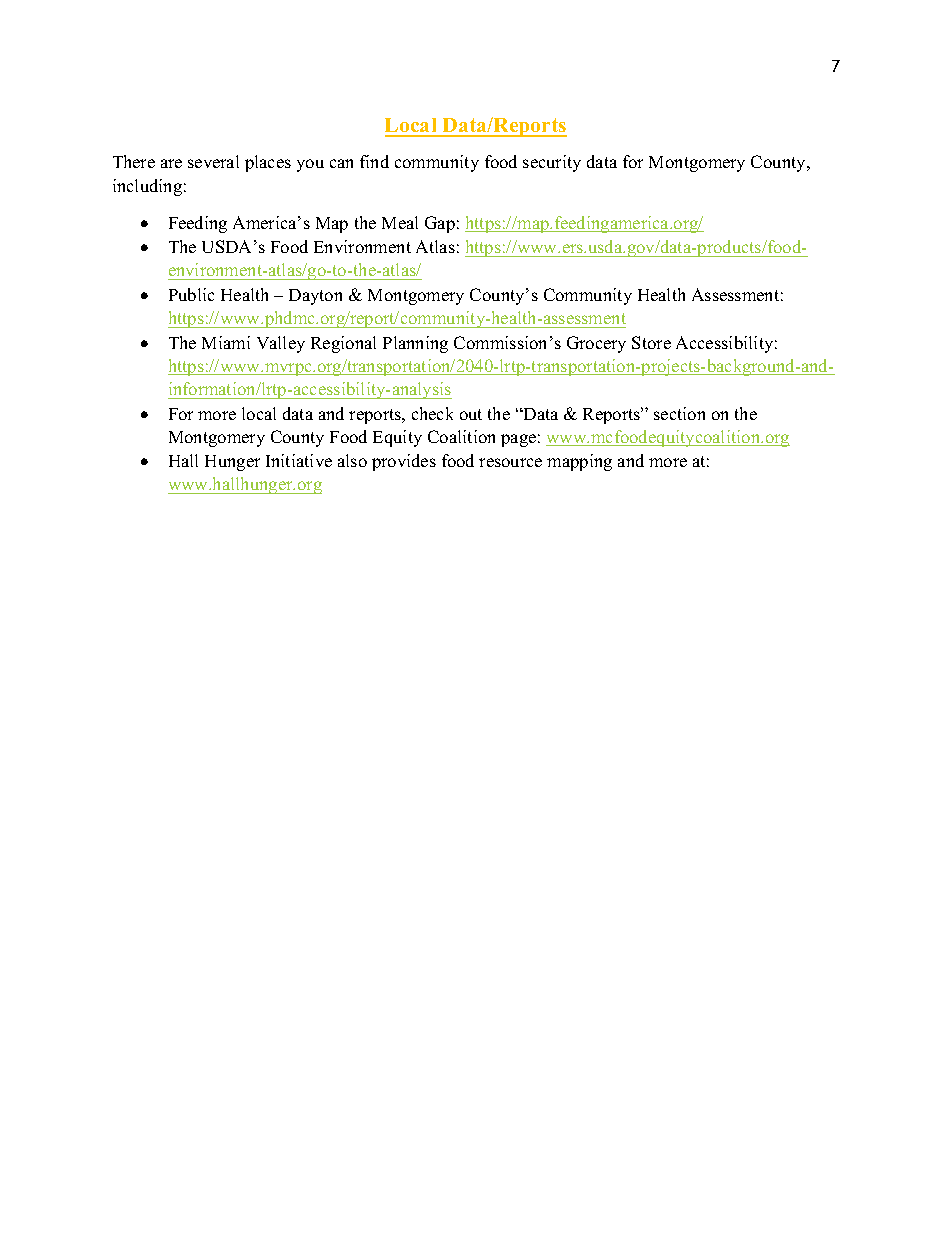 This screenshot has width=952, height=1233. I want to click on Grocery, so click(596, 344).
